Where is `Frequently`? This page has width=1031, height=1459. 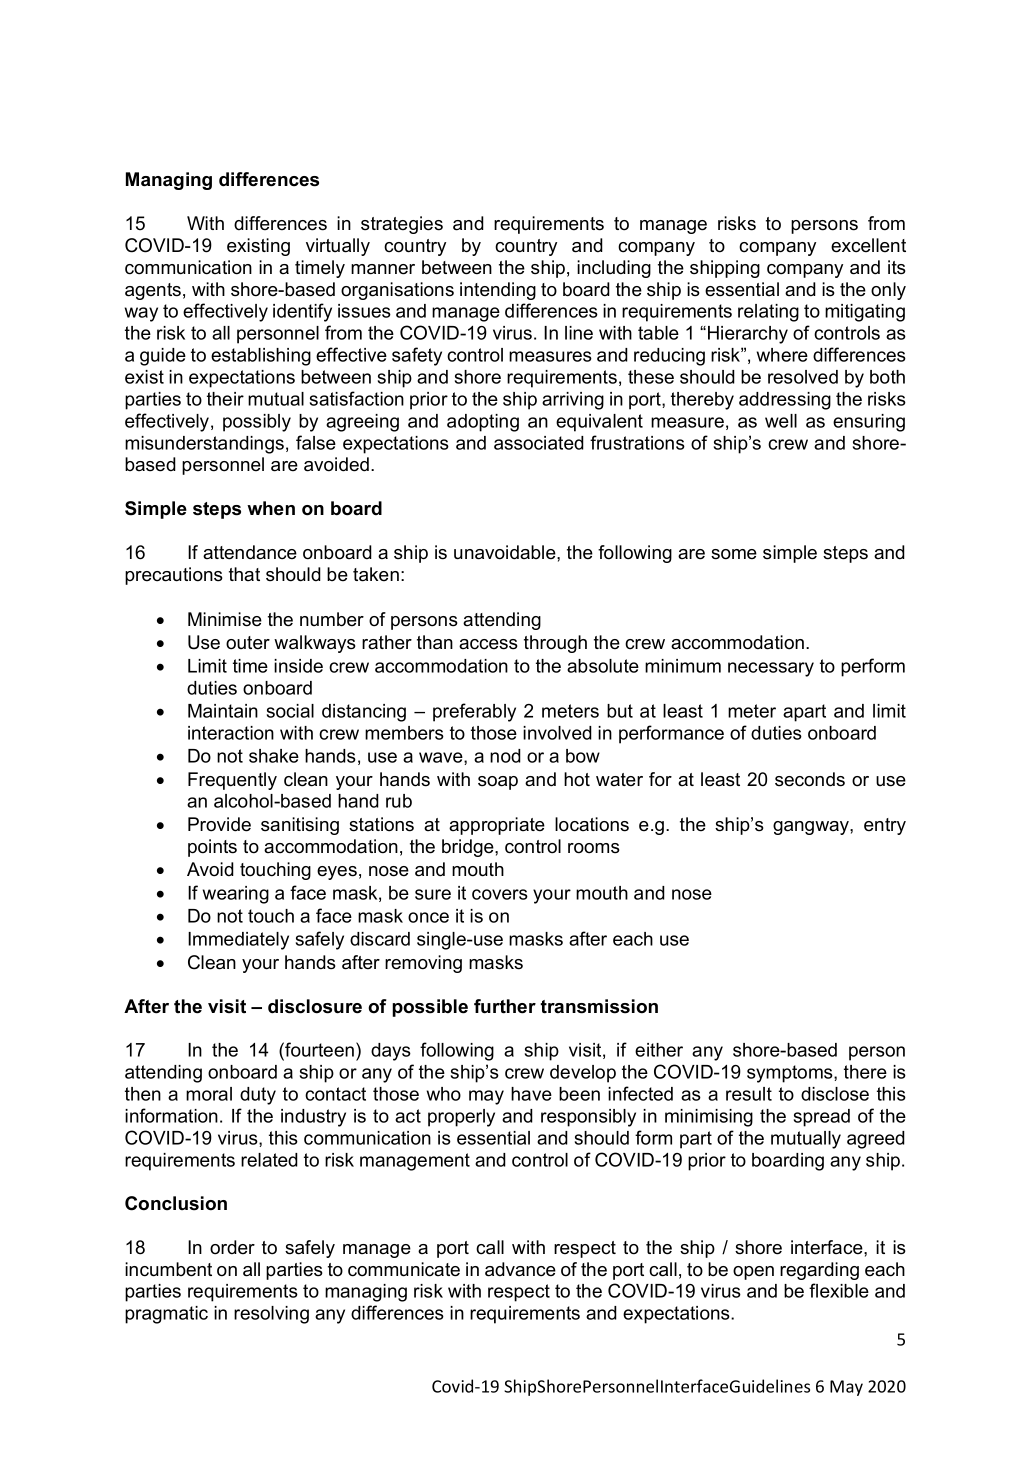
Frequently is located at coordinates (232, 781).
